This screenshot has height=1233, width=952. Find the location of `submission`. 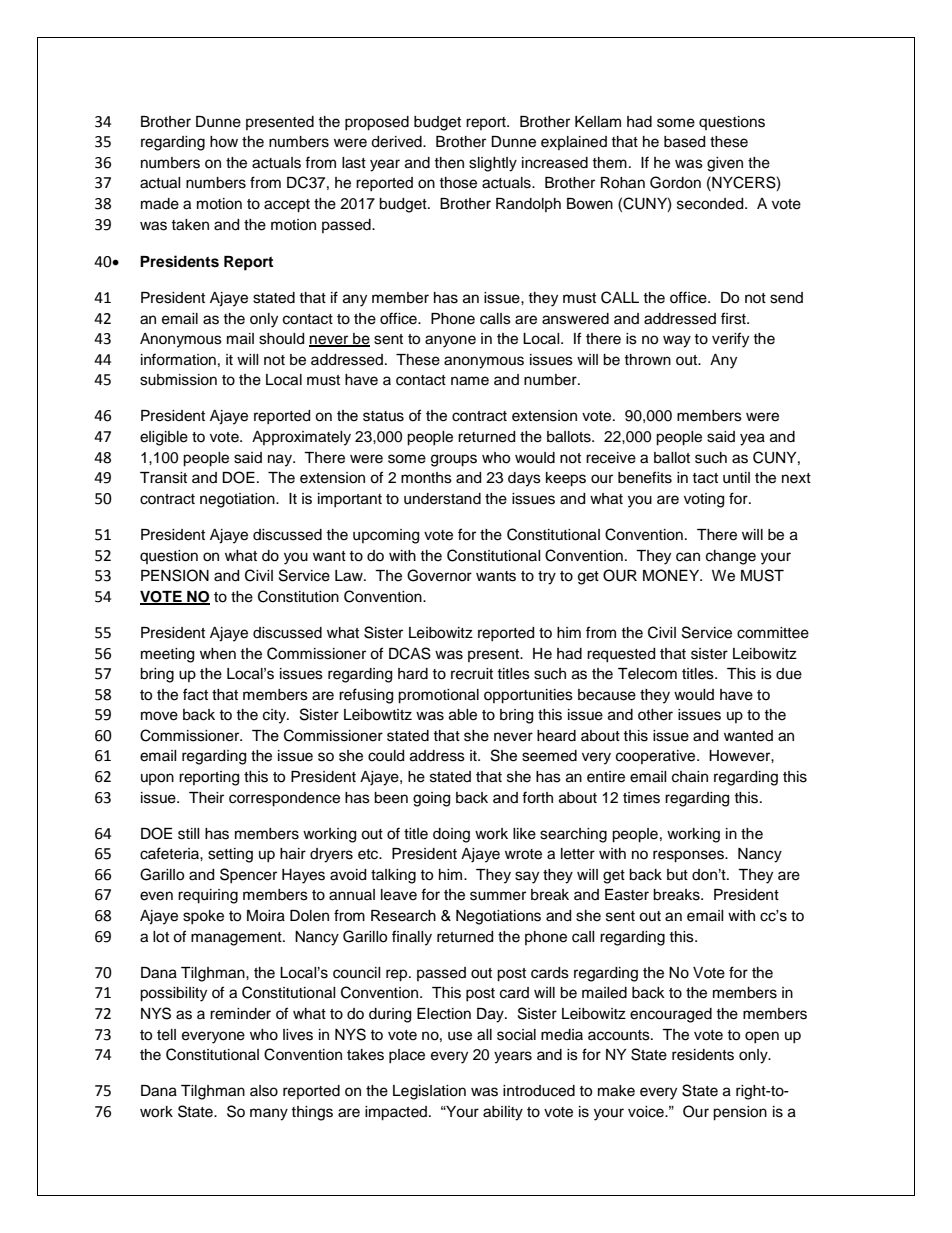

submission is located at coordinates (178, 380).
